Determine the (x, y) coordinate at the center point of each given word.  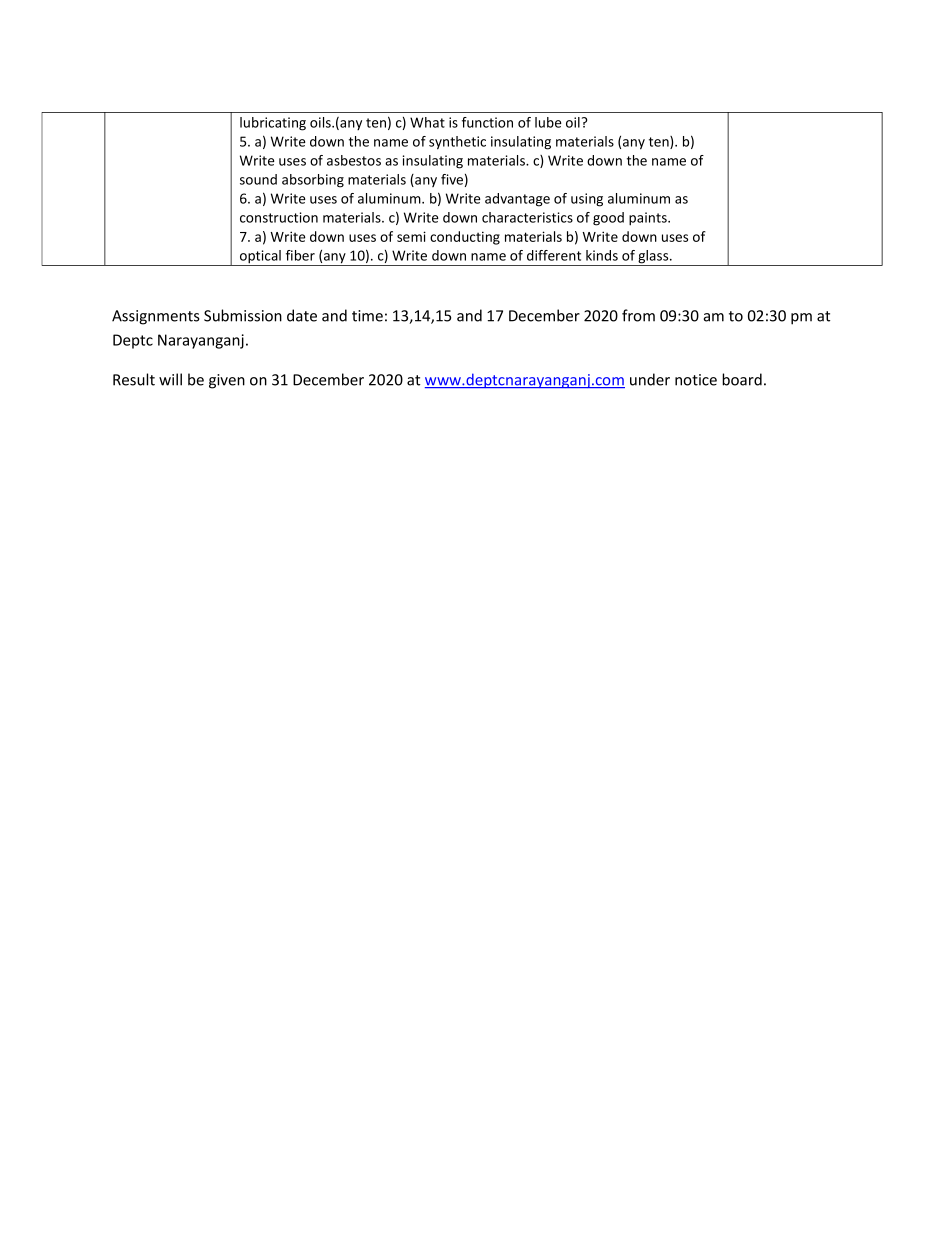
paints (649, 219)
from (638, 315)
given (227, 381)
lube (548, 122)
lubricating (273, 124)
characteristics (527, 217)
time (367, 316)
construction (279, 217)
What (427, 122)
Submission (243, 315)
